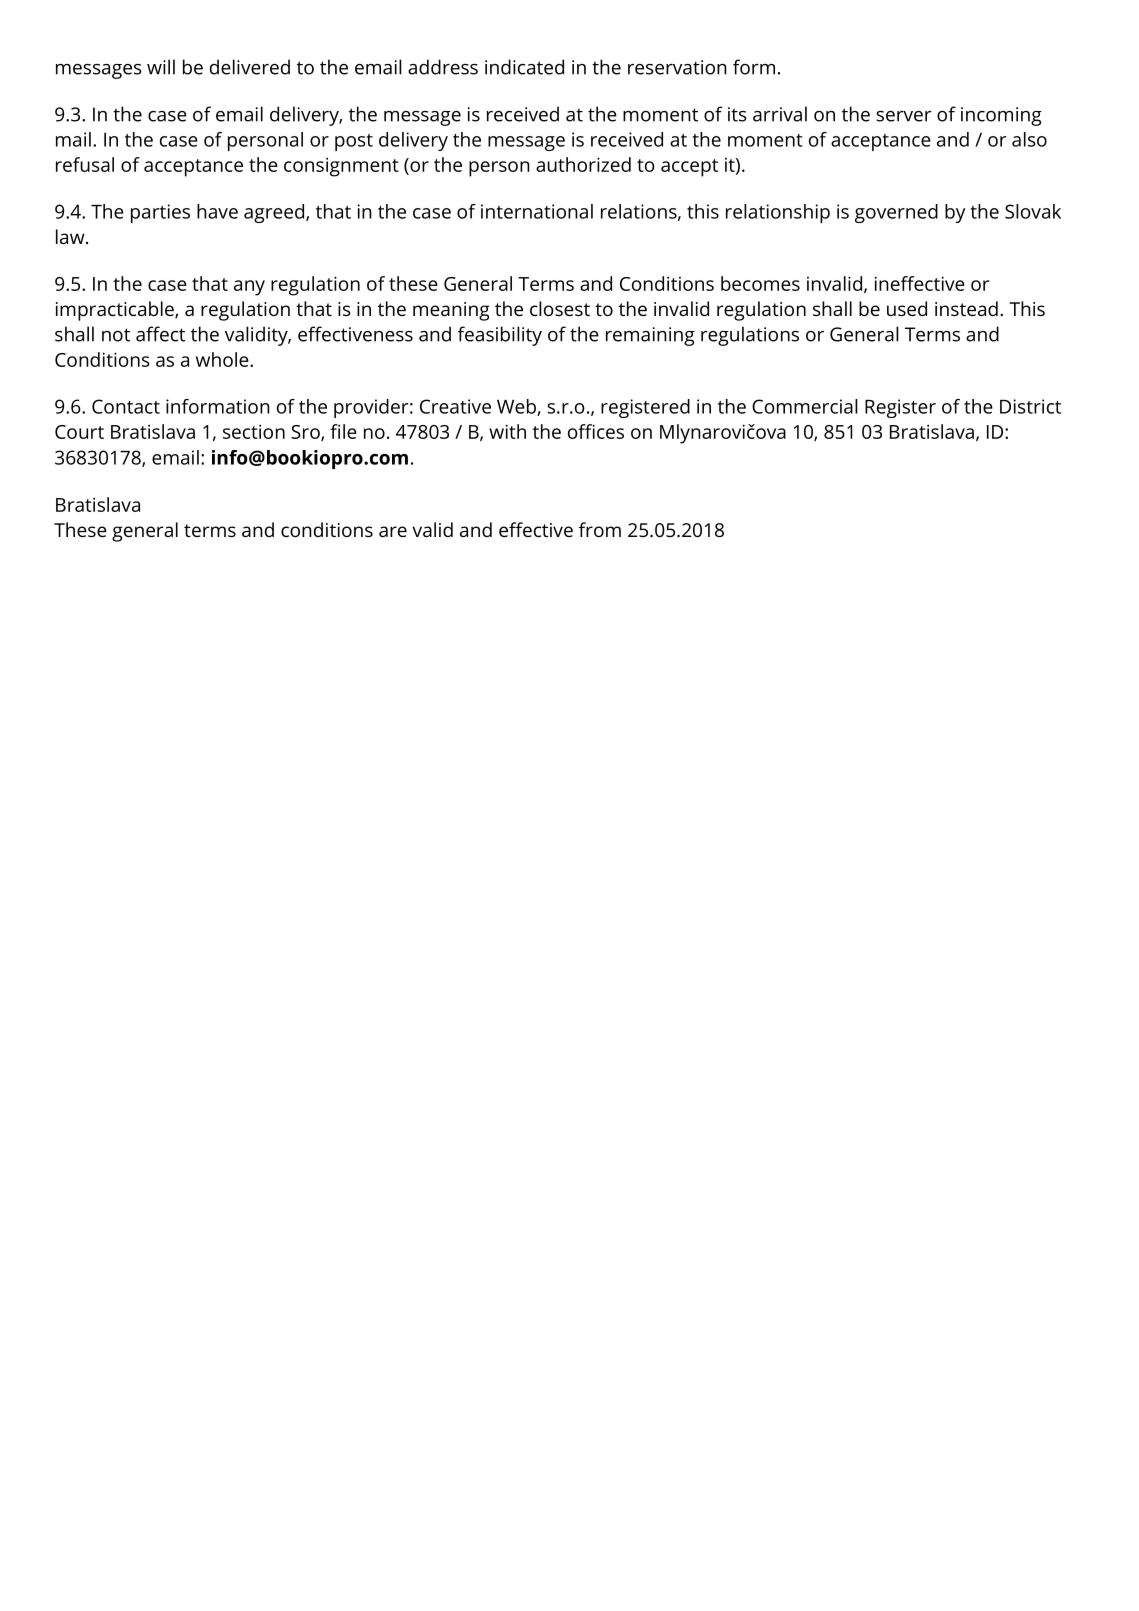 The image size is (1139, 1611). Describe the element at coordinates (524, 67) in the page. I see `indicated` at that location.
